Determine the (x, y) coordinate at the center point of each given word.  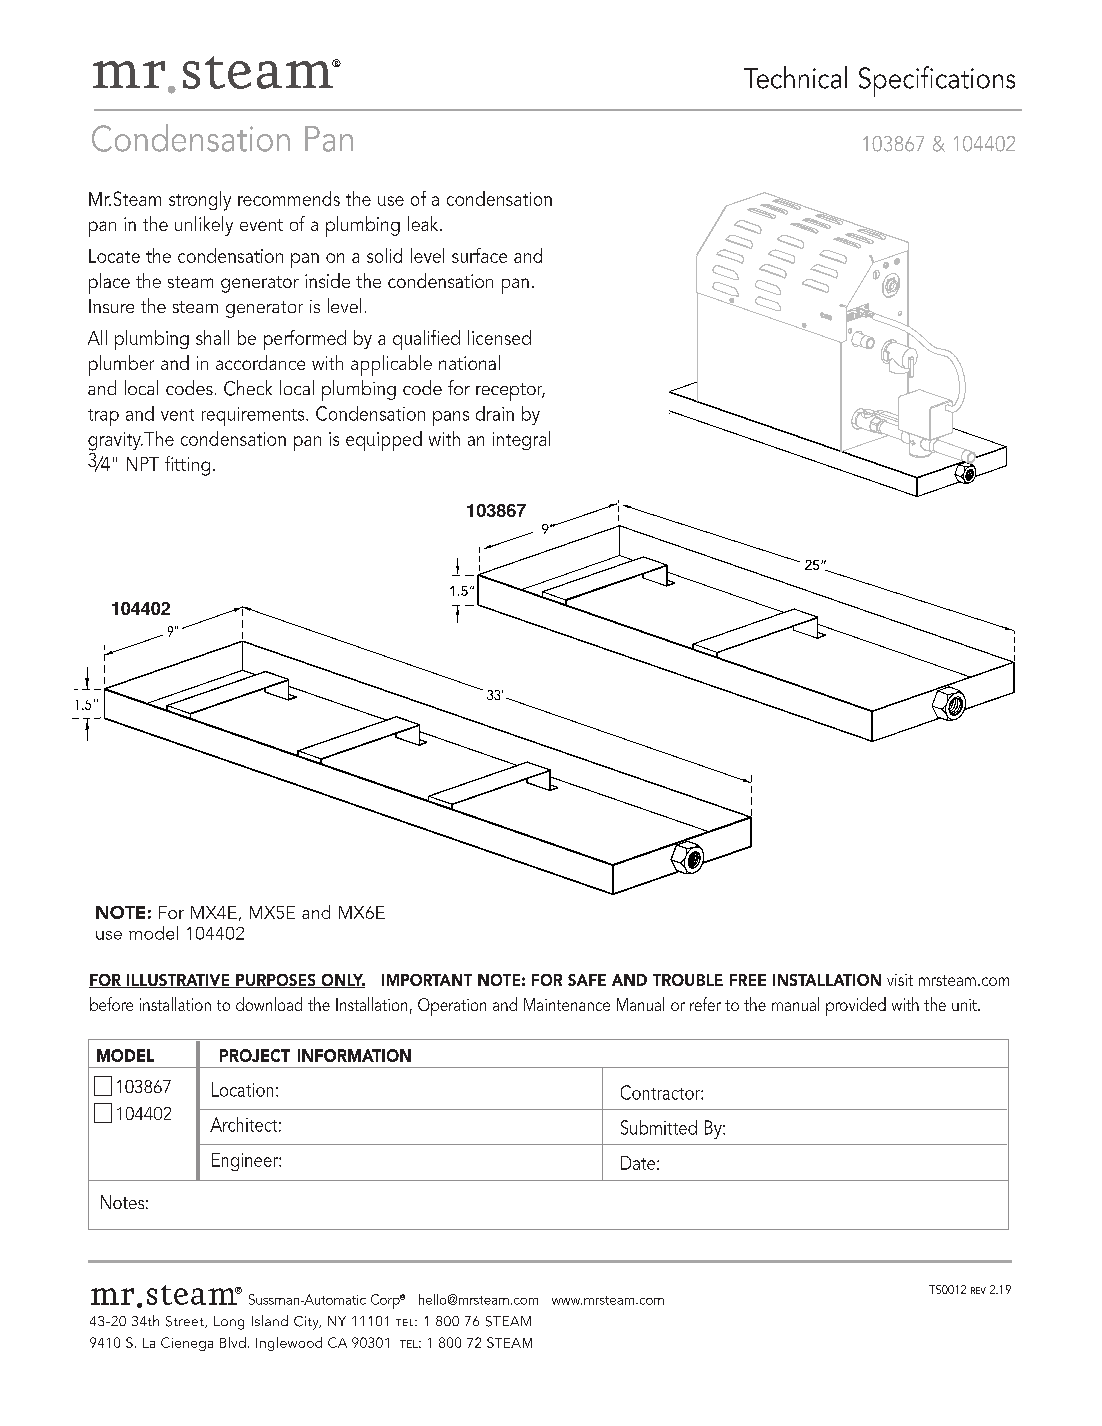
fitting (187, 466)
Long (229, 1323)
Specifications (937, 81)
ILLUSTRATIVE (178, 981)
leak (424, 223)
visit (900, 980)
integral (521, 440)
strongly (200, 201)
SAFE (587, 980)
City (307, 1323)
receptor (510, 392)
